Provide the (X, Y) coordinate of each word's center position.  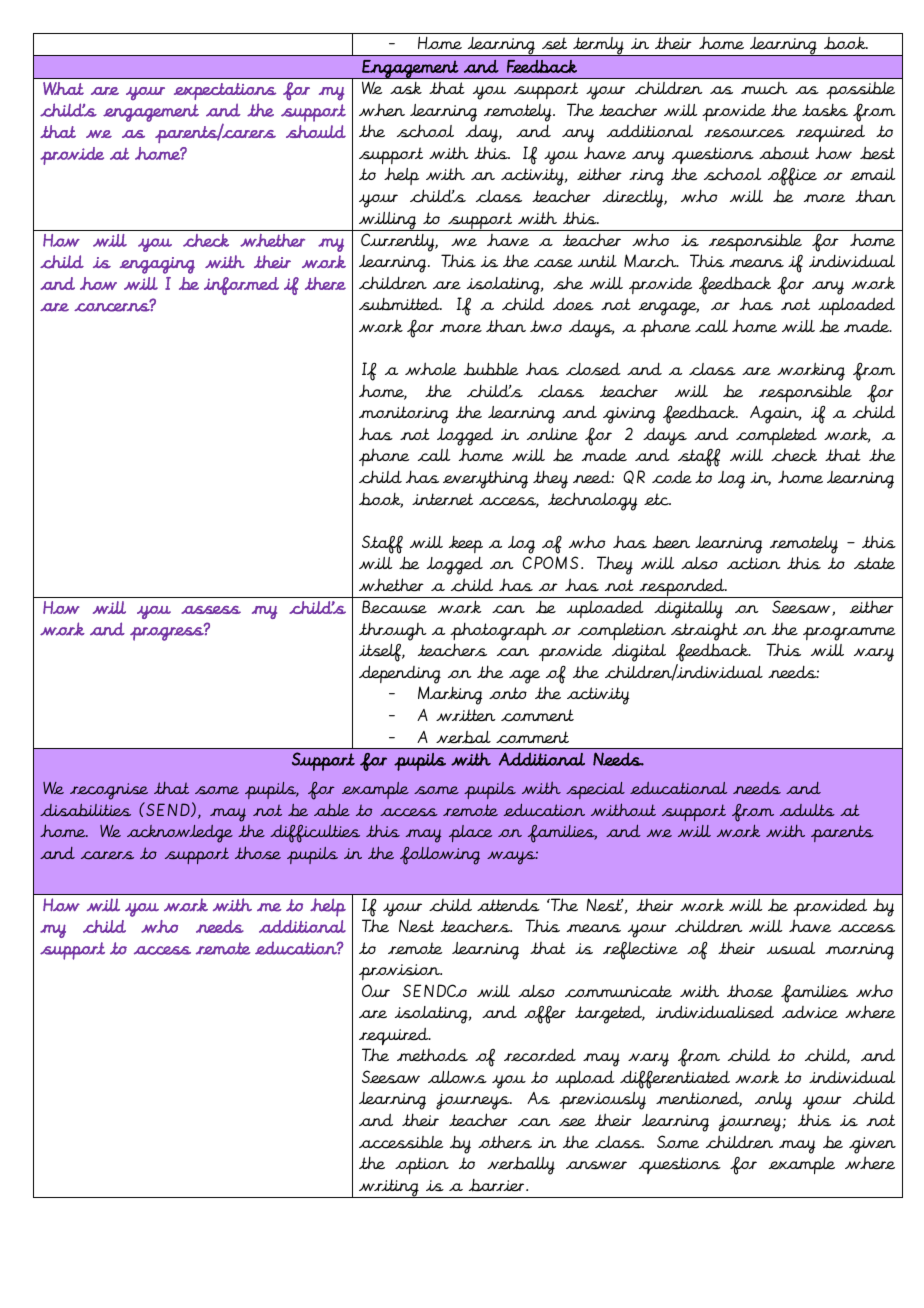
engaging (157, 265)
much (764, 88)
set (554, 43)
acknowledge (180, 834)
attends (508, 905)
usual (791, 948)
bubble (491, 369)
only (773, 1101)
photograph (498, 631)
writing (389, 1188)
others (505, 1142)
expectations (225, 91)
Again (775, 415)
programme (849, 634)
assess (211, 609)
